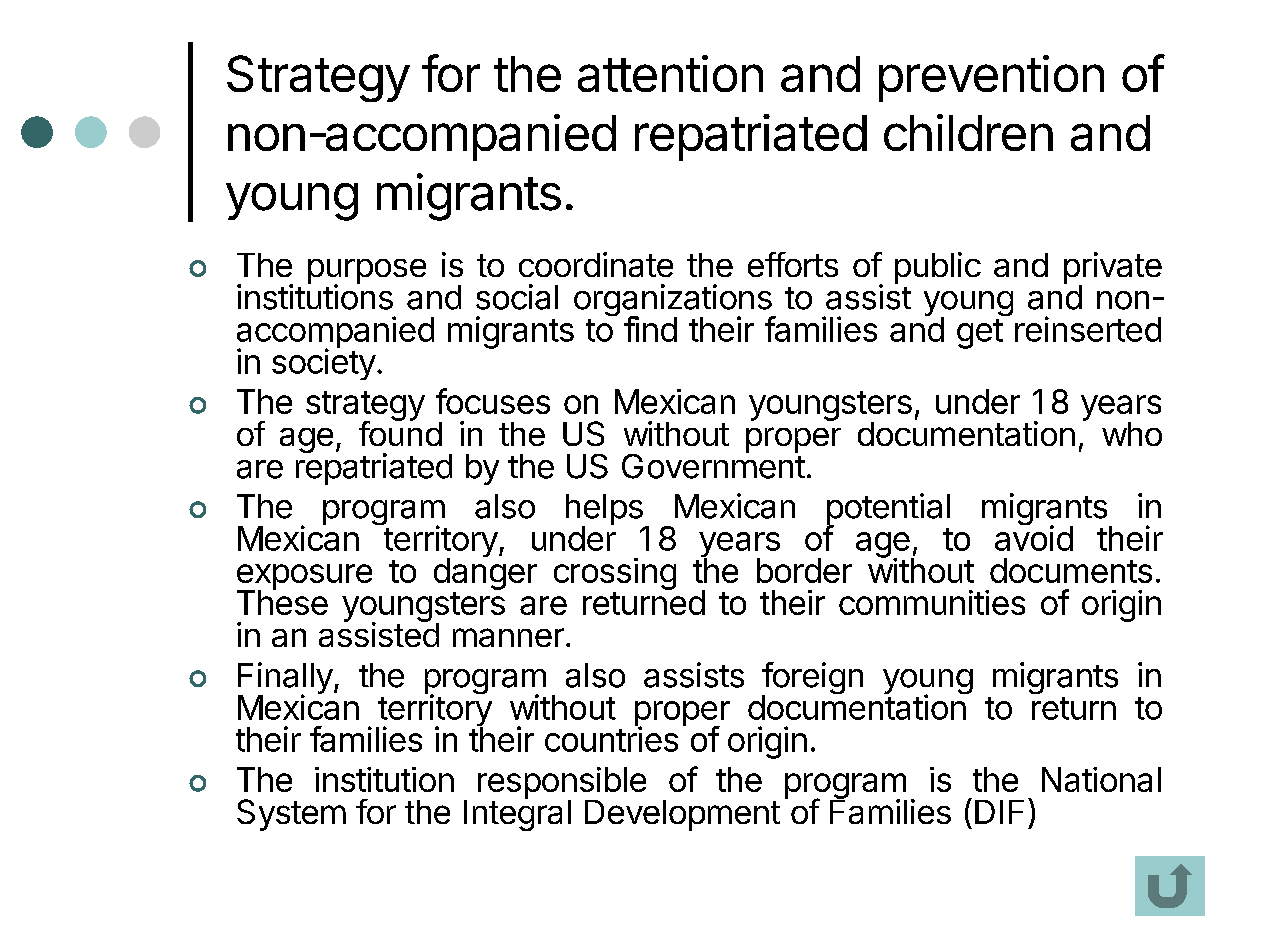 The image size is (1270, 952). I want to click on Government, so click(713, 465).
